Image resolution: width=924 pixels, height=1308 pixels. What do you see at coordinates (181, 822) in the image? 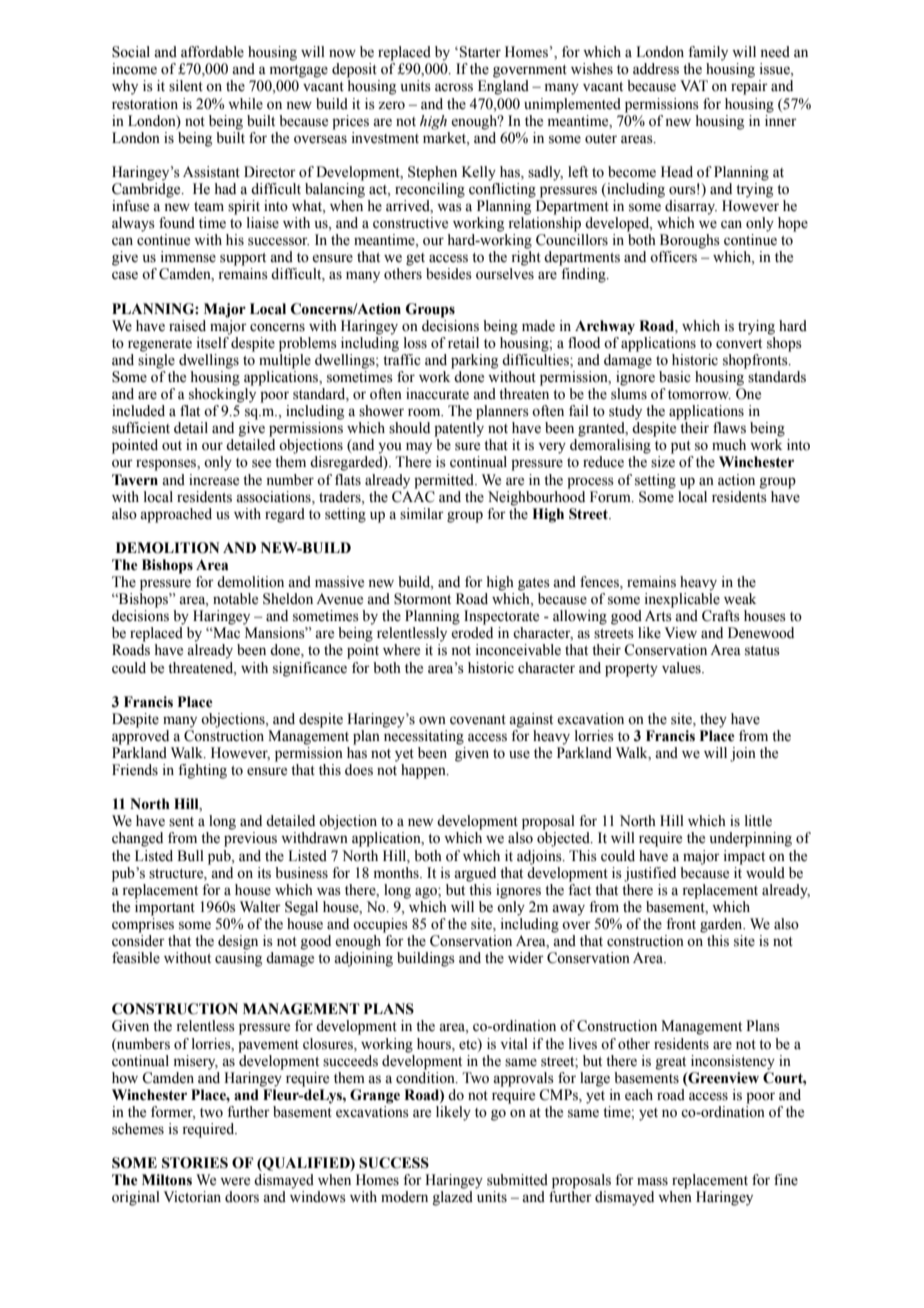
I see `sent` at bounding box center [181, 822].
